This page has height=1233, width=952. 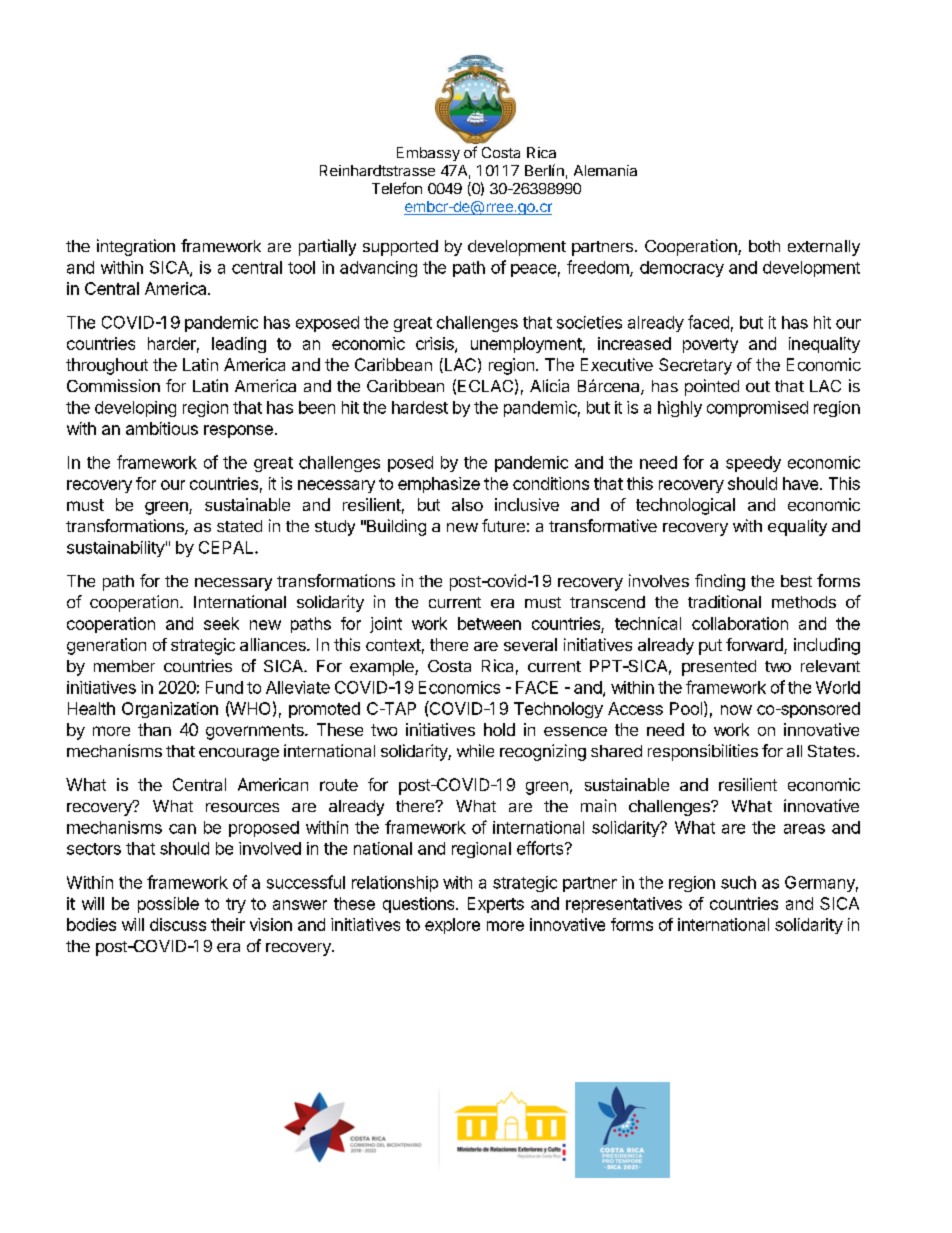 What do you see at coordinates (755, 646) in the page?
I see `forward` at bounding box center [755, 646].
